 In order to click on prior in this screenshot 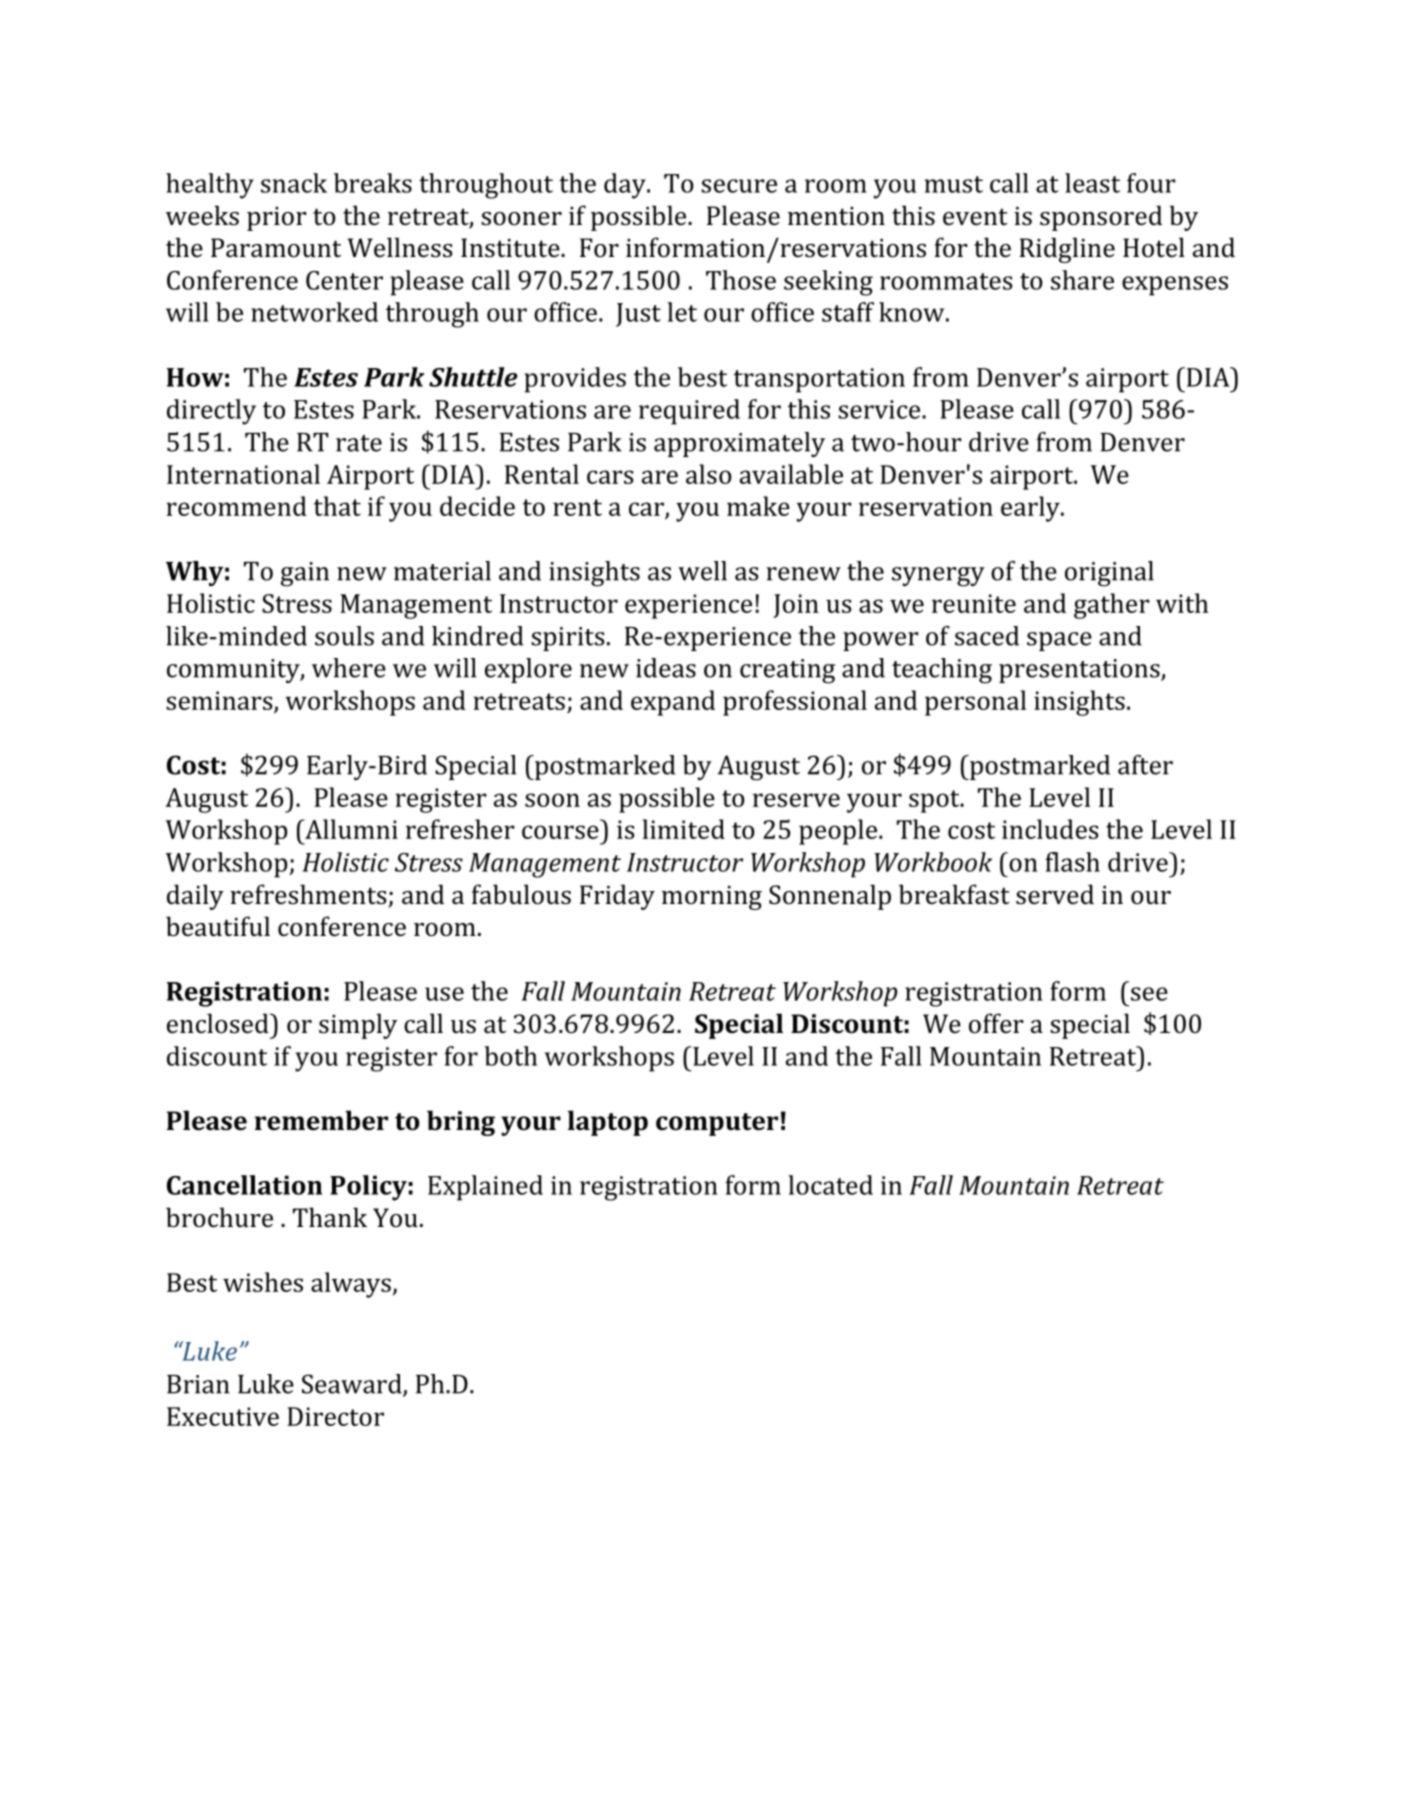, I will do `click(277, 219)`.
